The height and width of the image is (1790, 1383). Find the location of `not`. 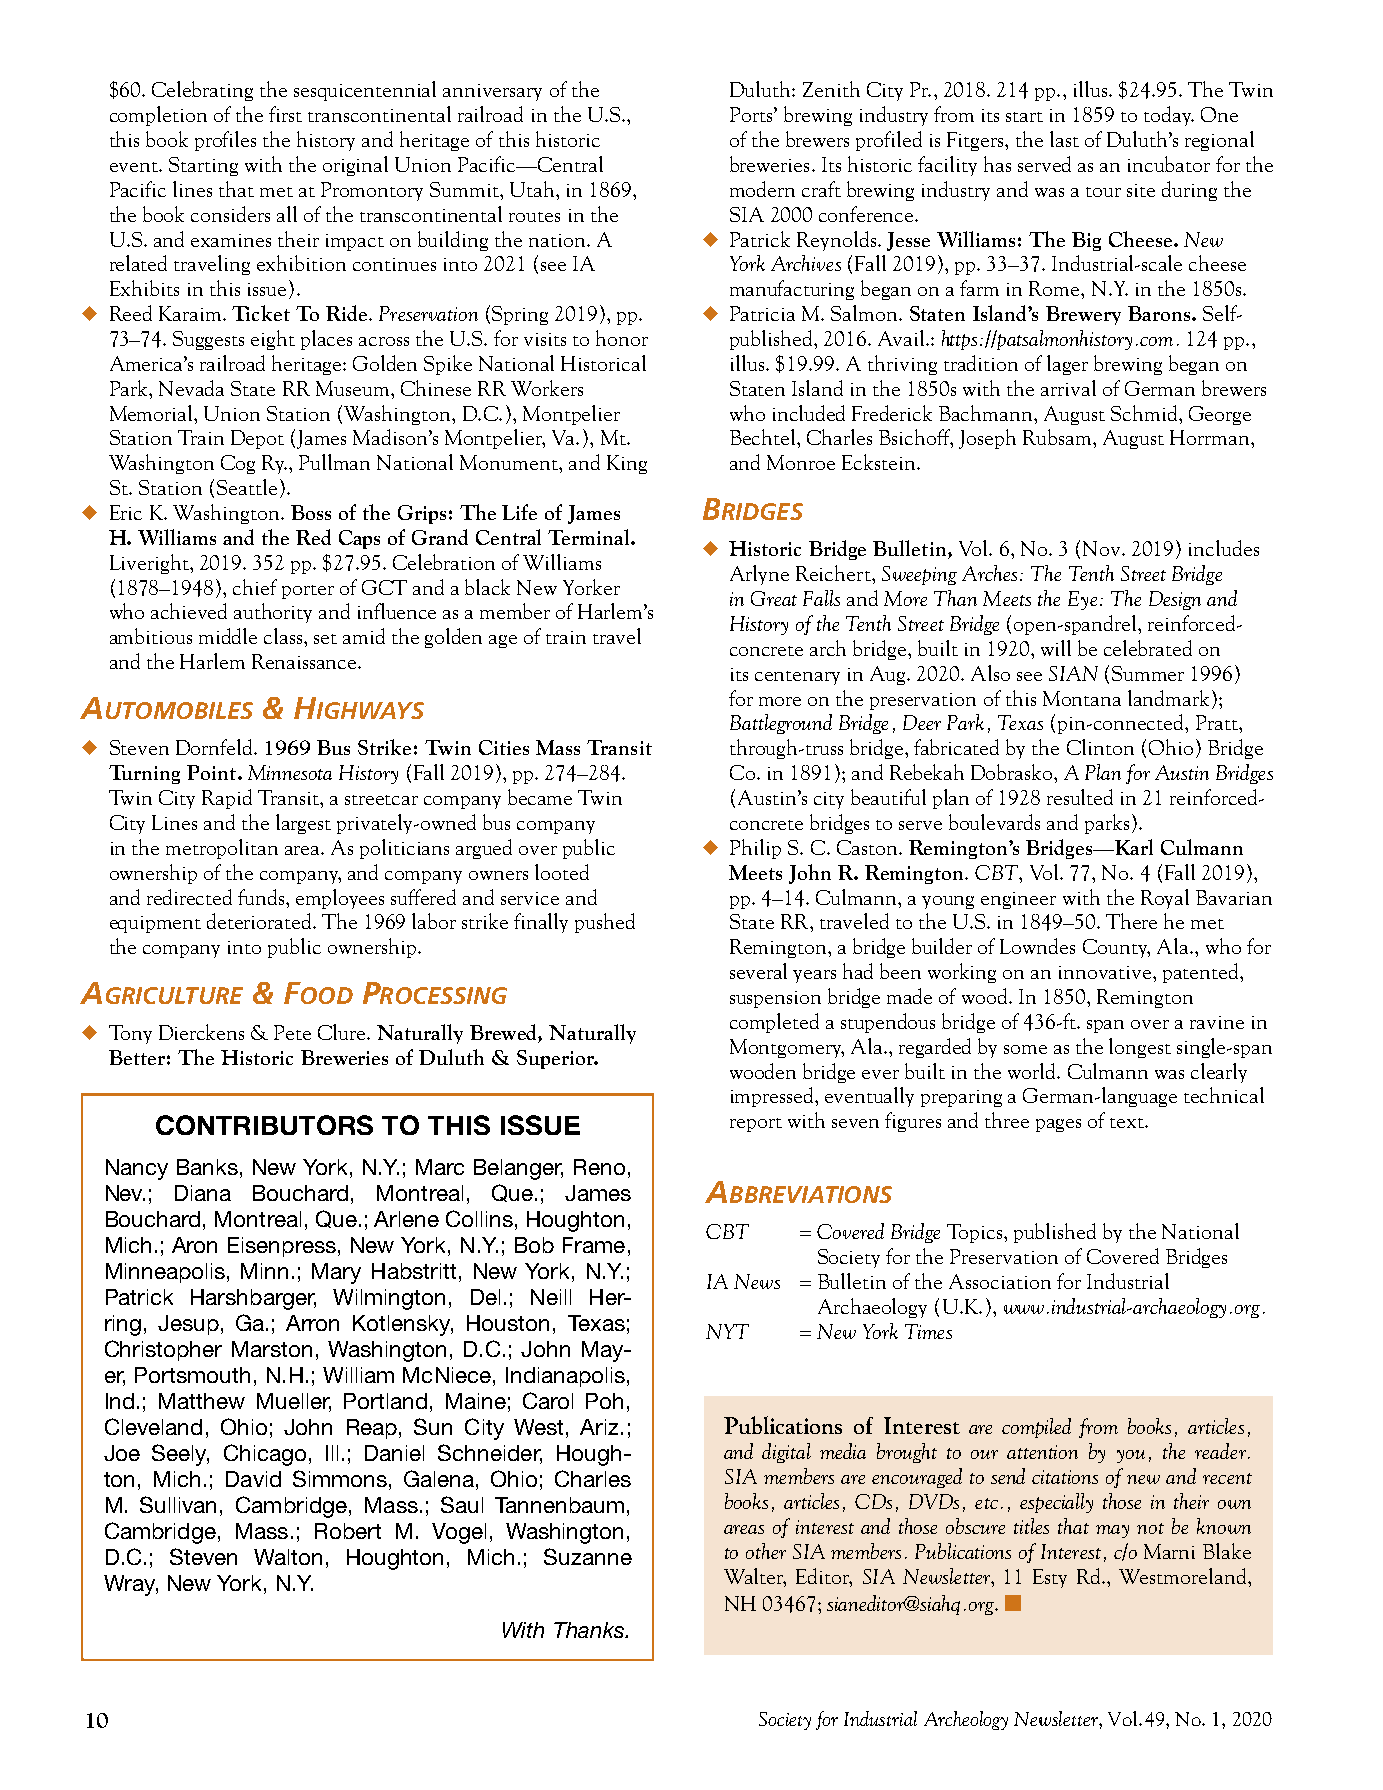

not is located at coordinates (1150, 1528).
